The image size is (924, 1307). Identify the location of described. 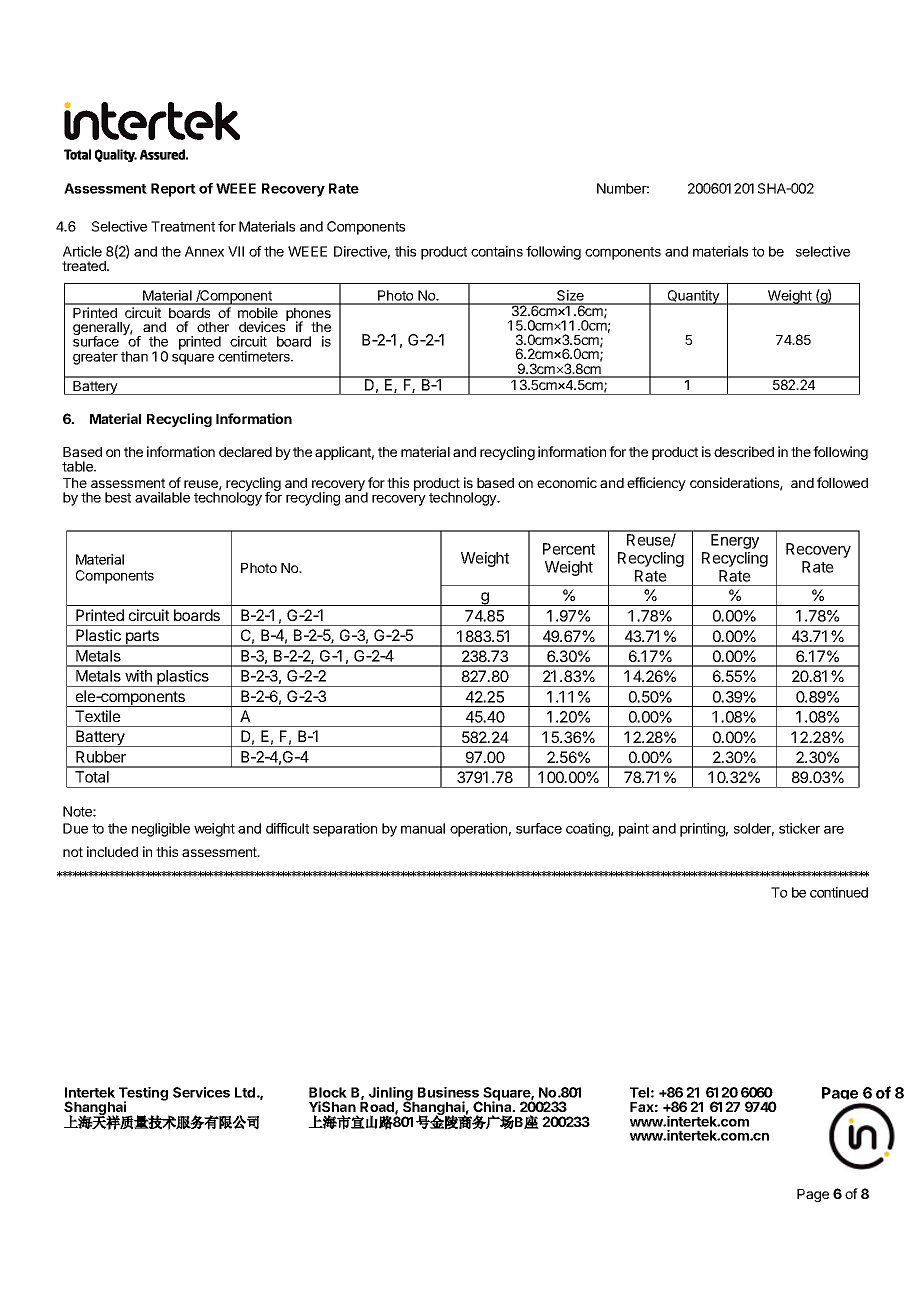
(744, 451).
